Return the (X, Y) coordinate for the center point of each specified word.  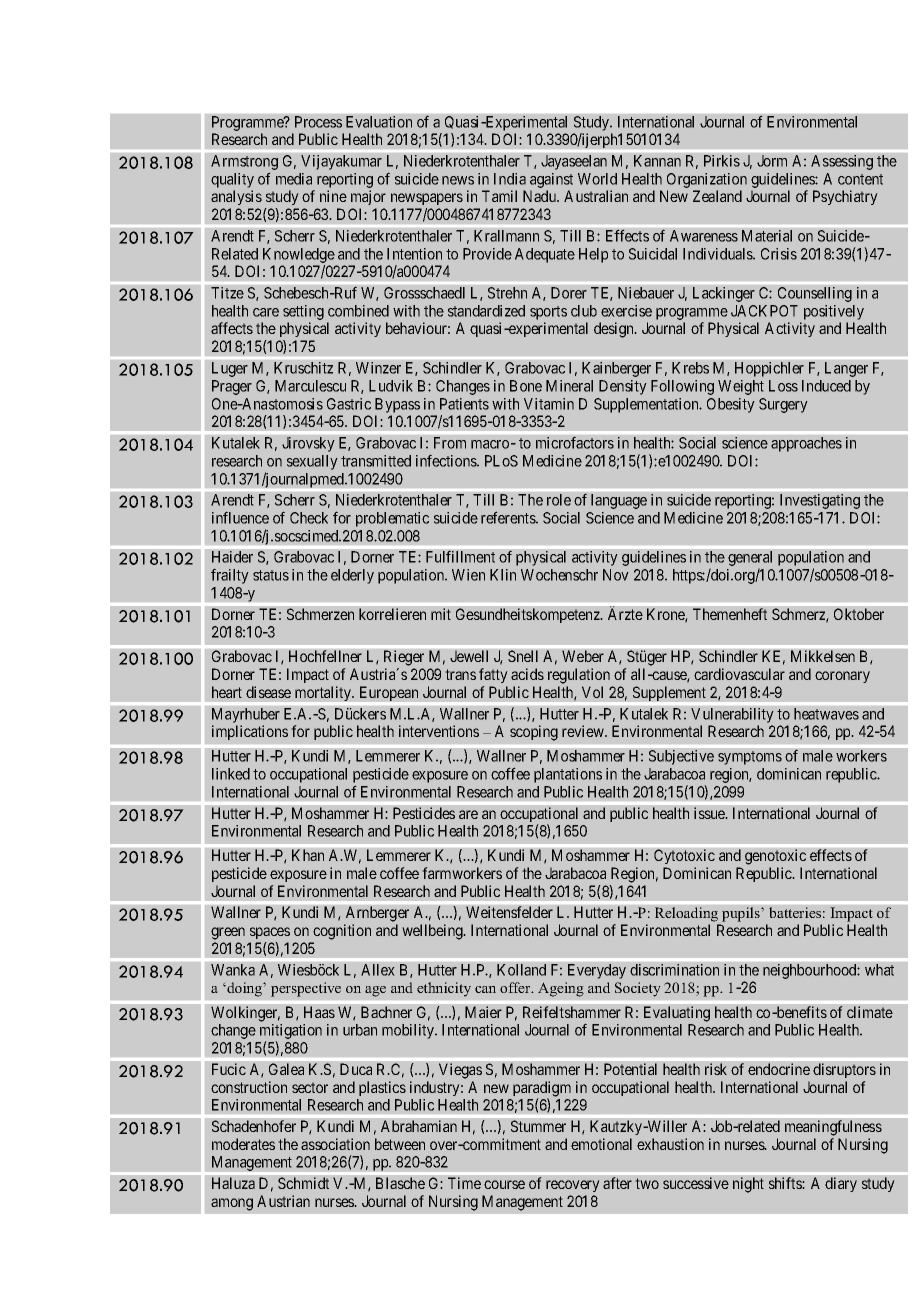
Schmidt (303, 1183)
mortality (324, 693)
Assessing (842, 162)
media (294, 179)
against (551, 180)
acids (527, 674)
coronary (842, 677)
